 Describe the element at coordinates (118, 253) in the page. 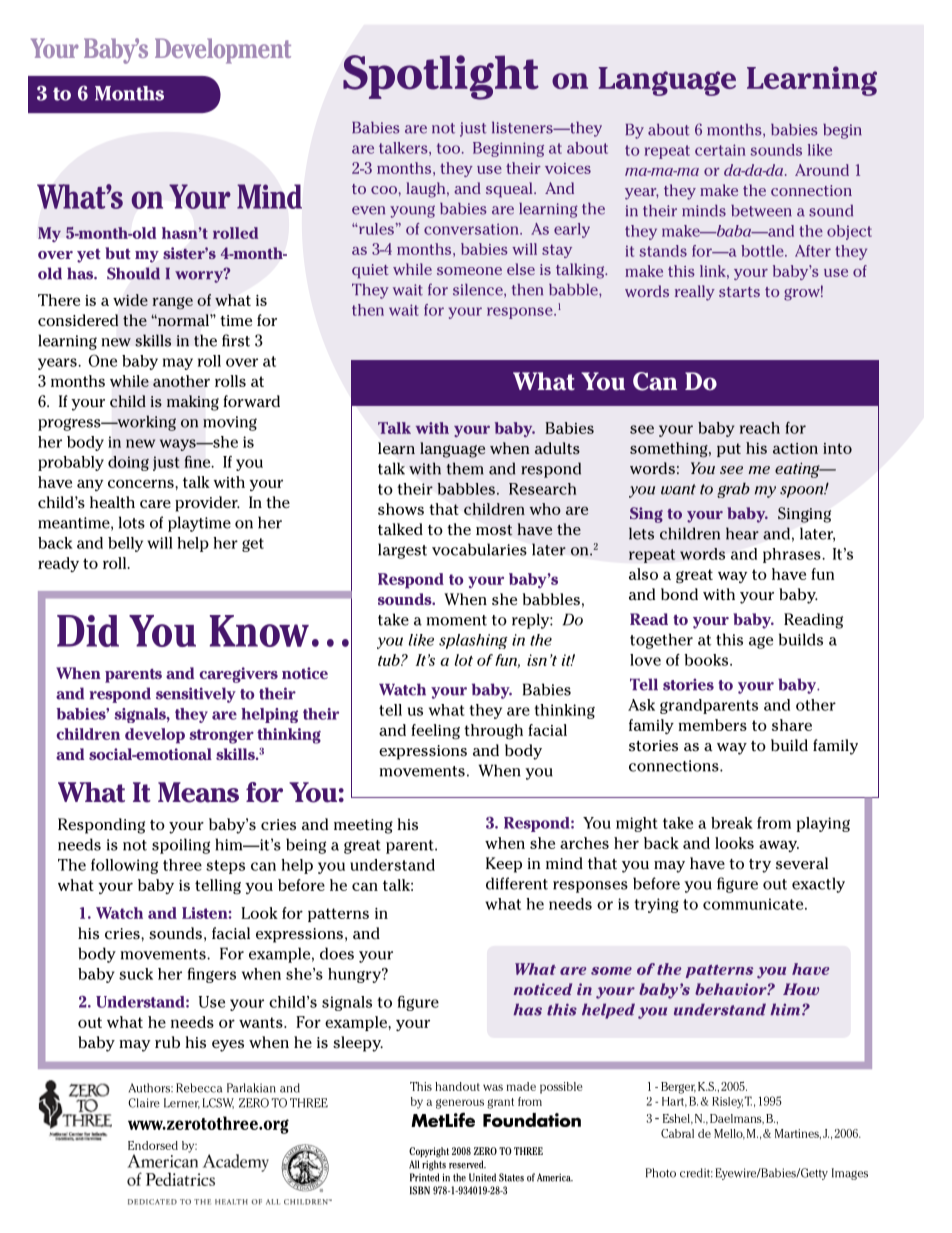

I see `but` at that location.
